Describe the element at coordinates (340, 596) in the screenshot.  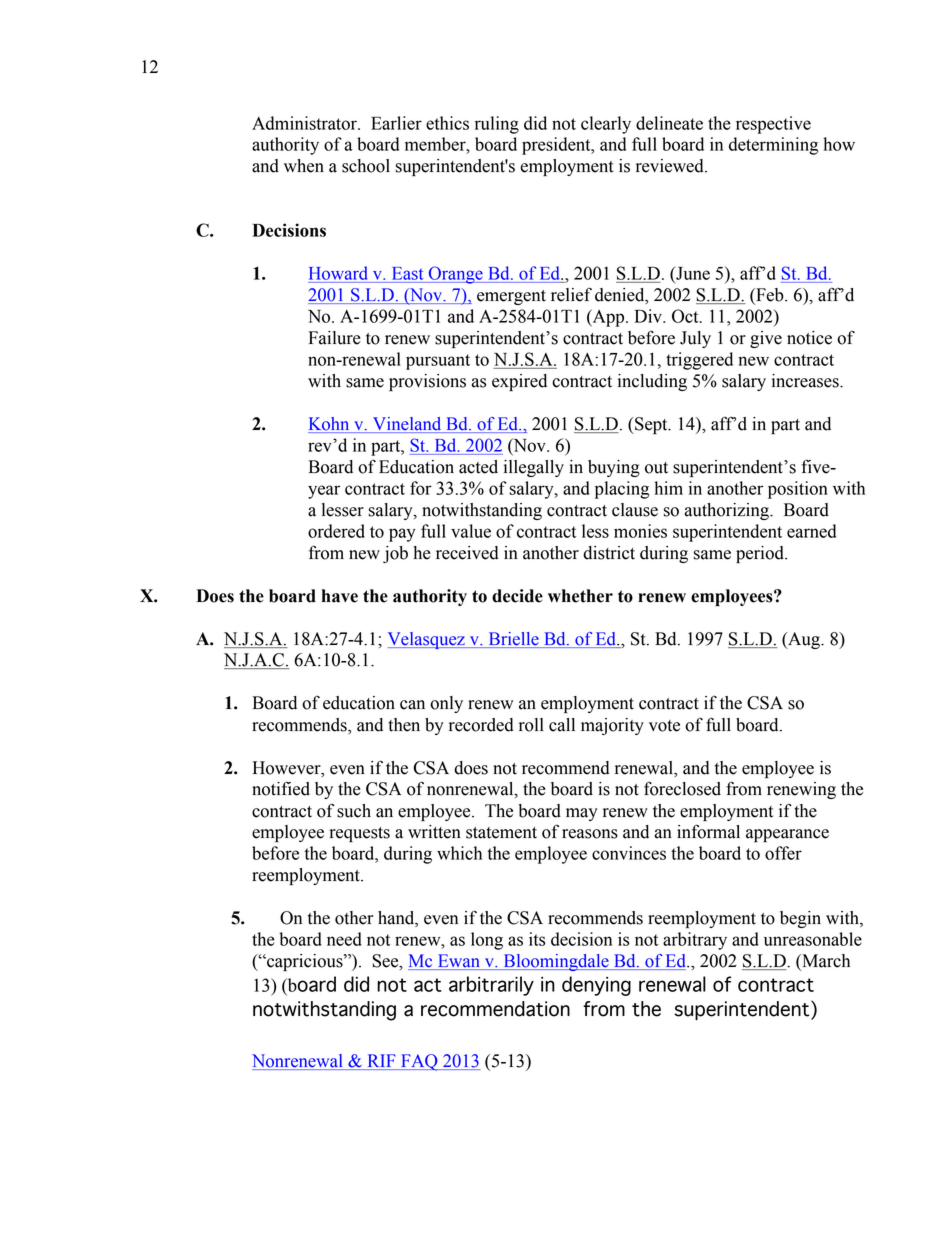
I see `have` at that location.
